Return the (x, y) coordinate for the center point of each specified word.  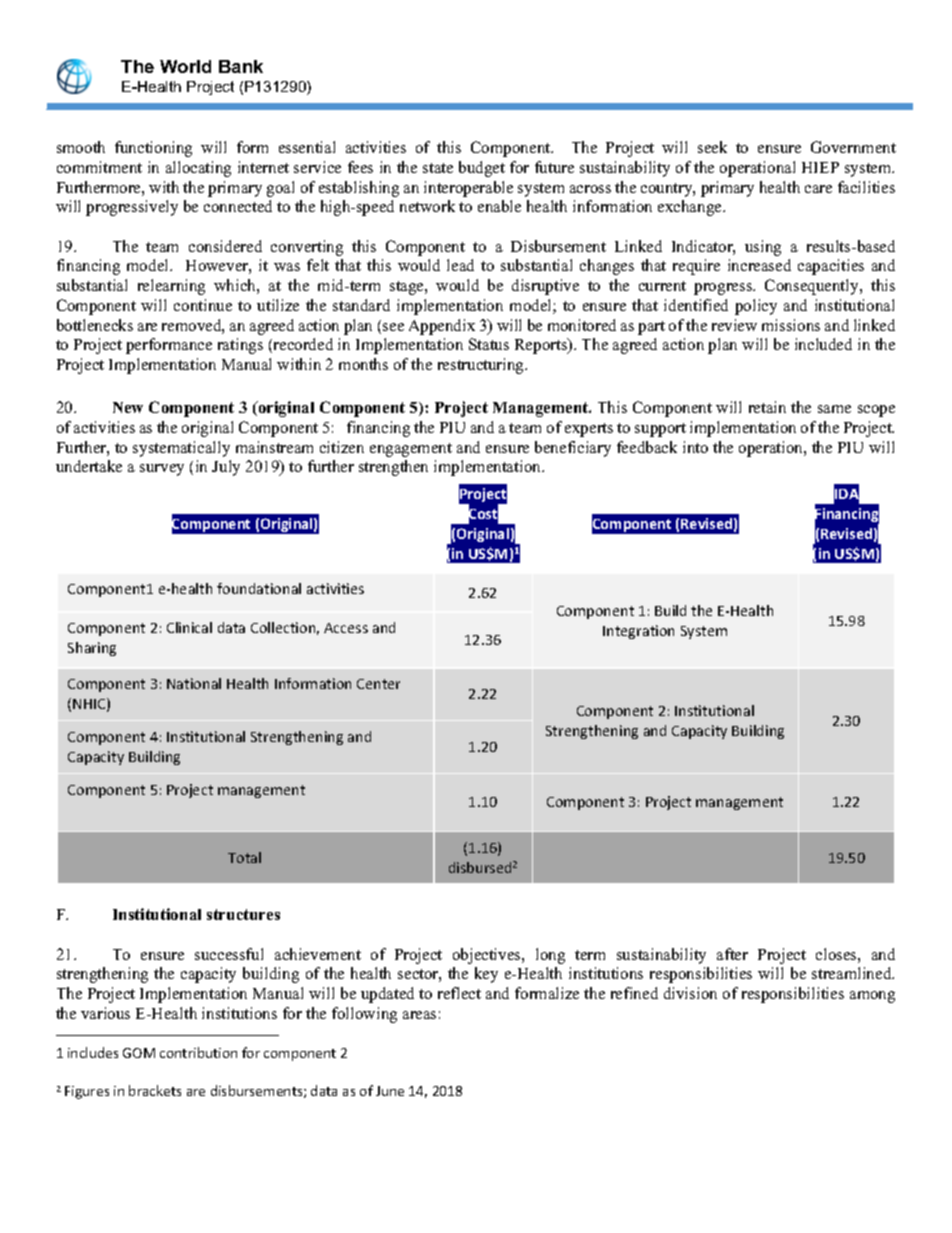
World (185, 66)
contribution (198, 1052)
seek (712, 147)
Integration (638, 632)
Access (346, 628)
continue (203, 305)
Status (489, 344)
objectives (488, 956)
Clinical (189, 627)
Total (244, 857)
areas (419, 1015)
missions (791, 325)
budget (482, 169)
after (732, 954)
